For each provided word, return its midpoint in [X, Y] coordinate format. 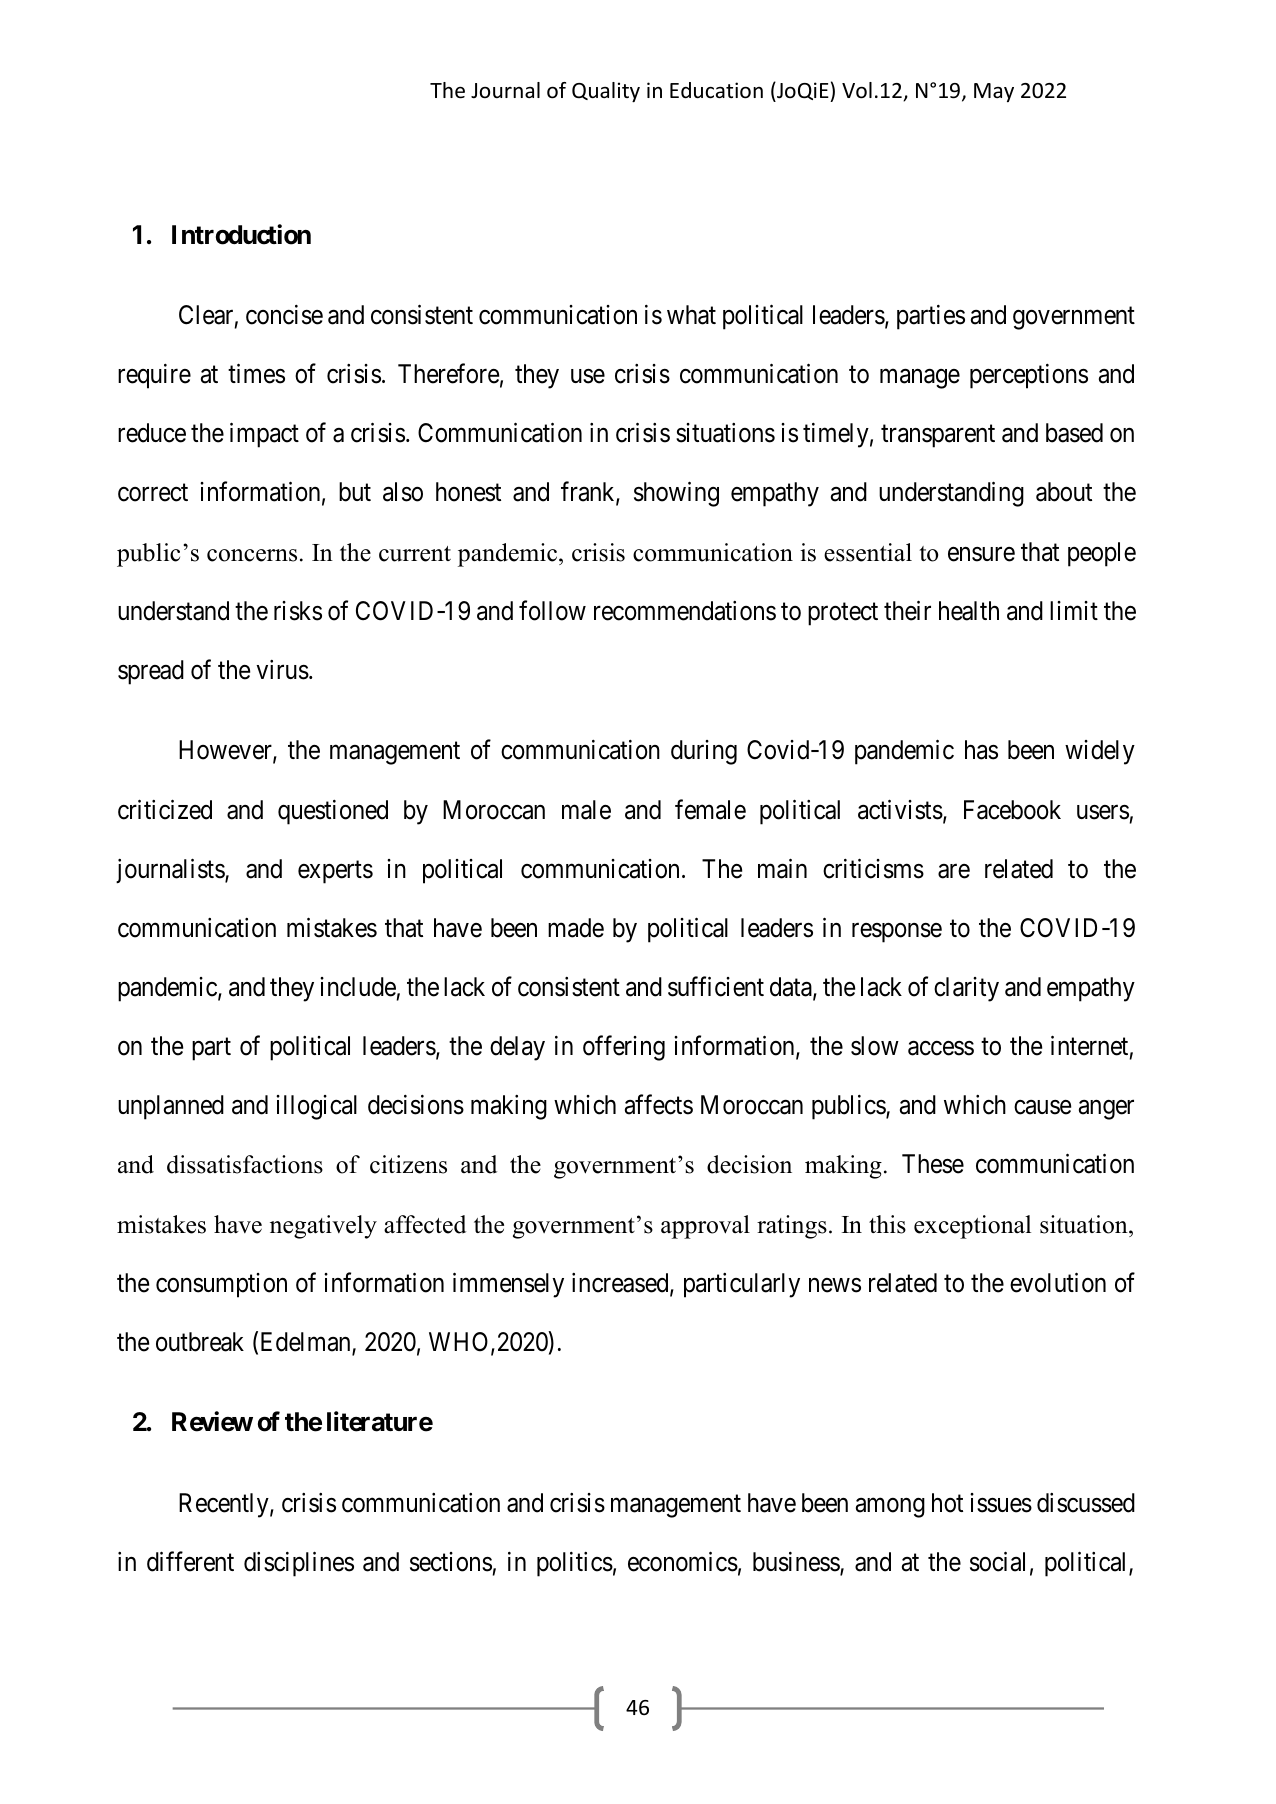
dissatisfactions [245, 1164]
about [1064, 492]
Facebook [1012, 810]
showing [676, 494]
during [704, 752]
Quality [606, 92]
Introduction [241, 234]
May [994, 92]
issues [1001, 1503]
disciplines [299, 1564]
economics [683, 1562]
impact [264, 435]
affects [659, 1105]
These [933, 1164]
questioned [333, 812]
